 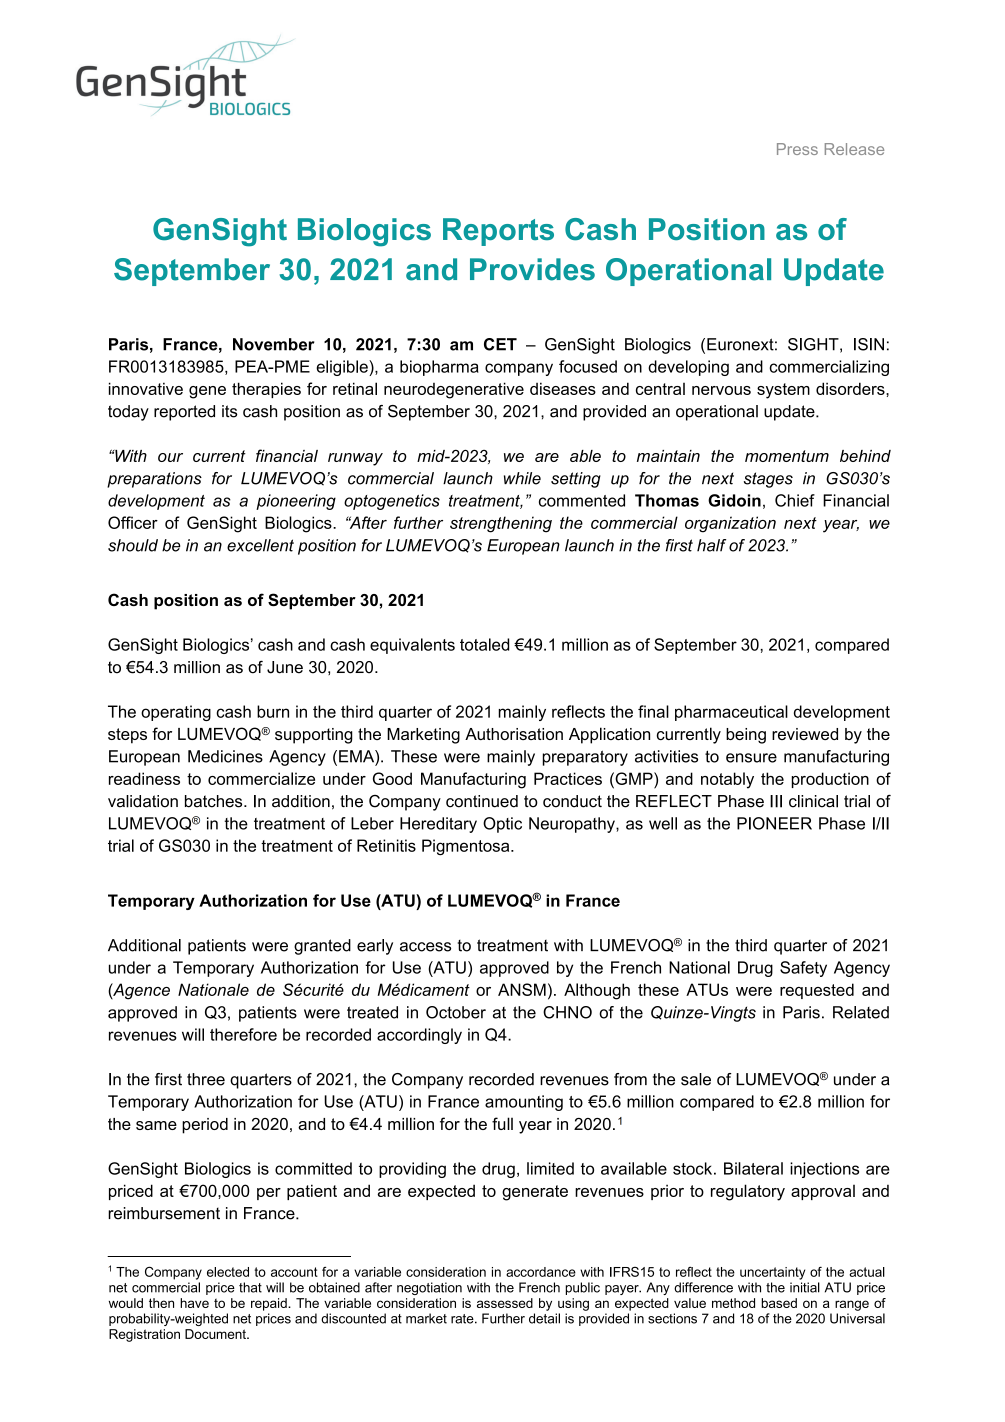 I want to click on Medicines, so click(x=225, y=756).
